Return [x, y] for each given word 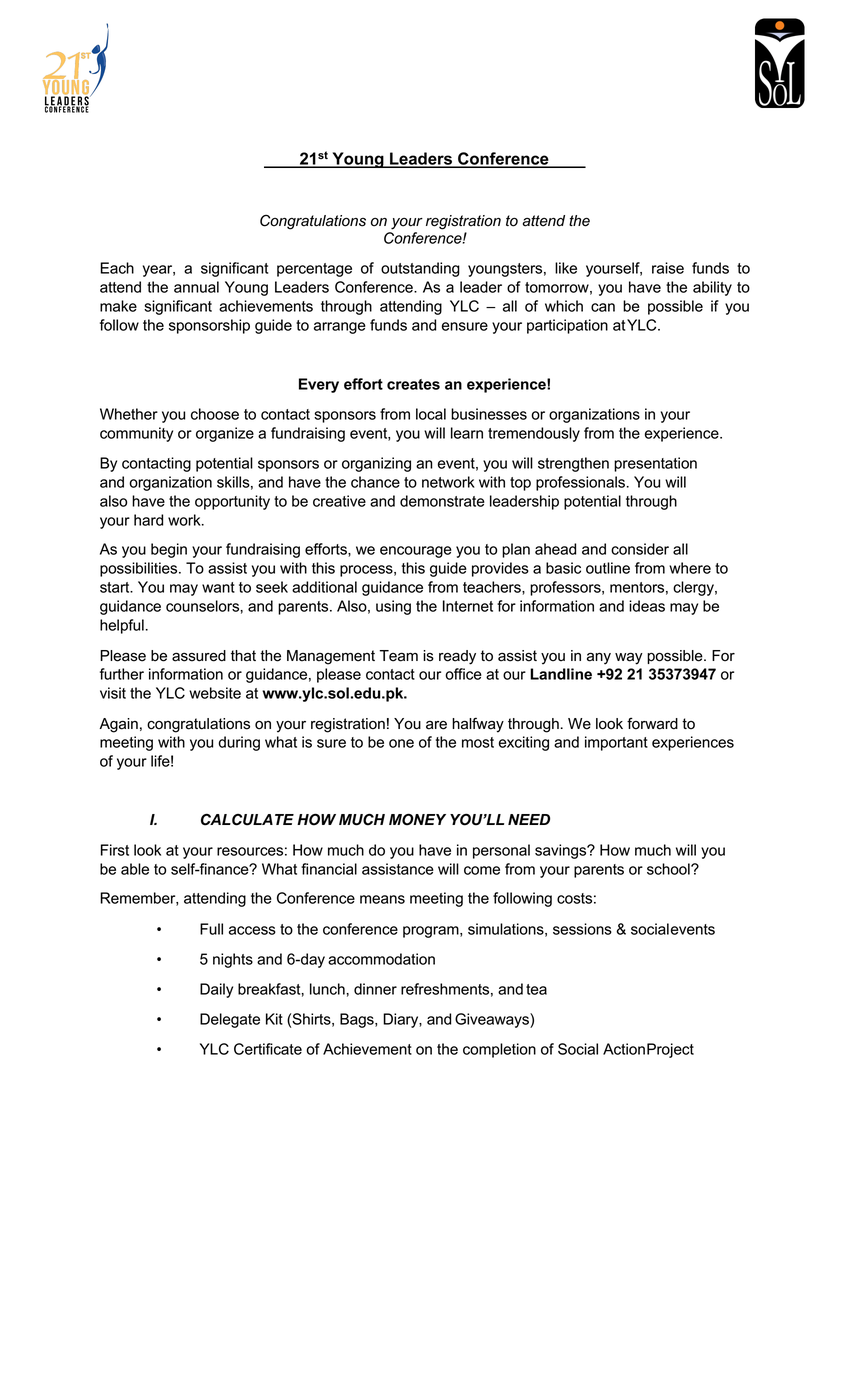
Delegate [230, 1020]
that [243, 656]
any [599, 658]
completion [499, 1050]
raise [668, 268]
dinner [375, 989]
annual [196, 287]
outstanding [420, 269]
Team [398, 656]
